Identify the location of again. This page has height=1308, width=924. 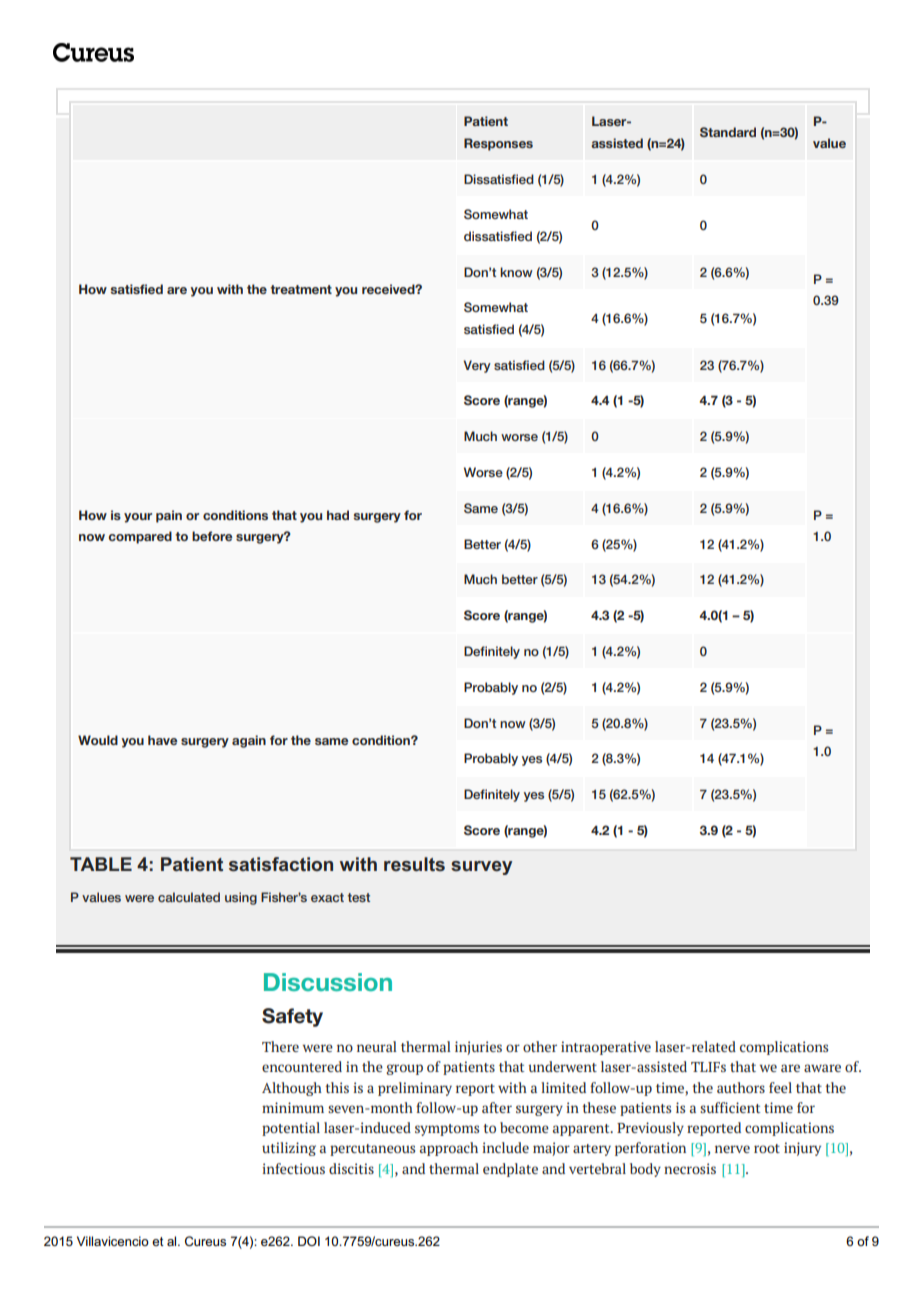
(249, 741).
